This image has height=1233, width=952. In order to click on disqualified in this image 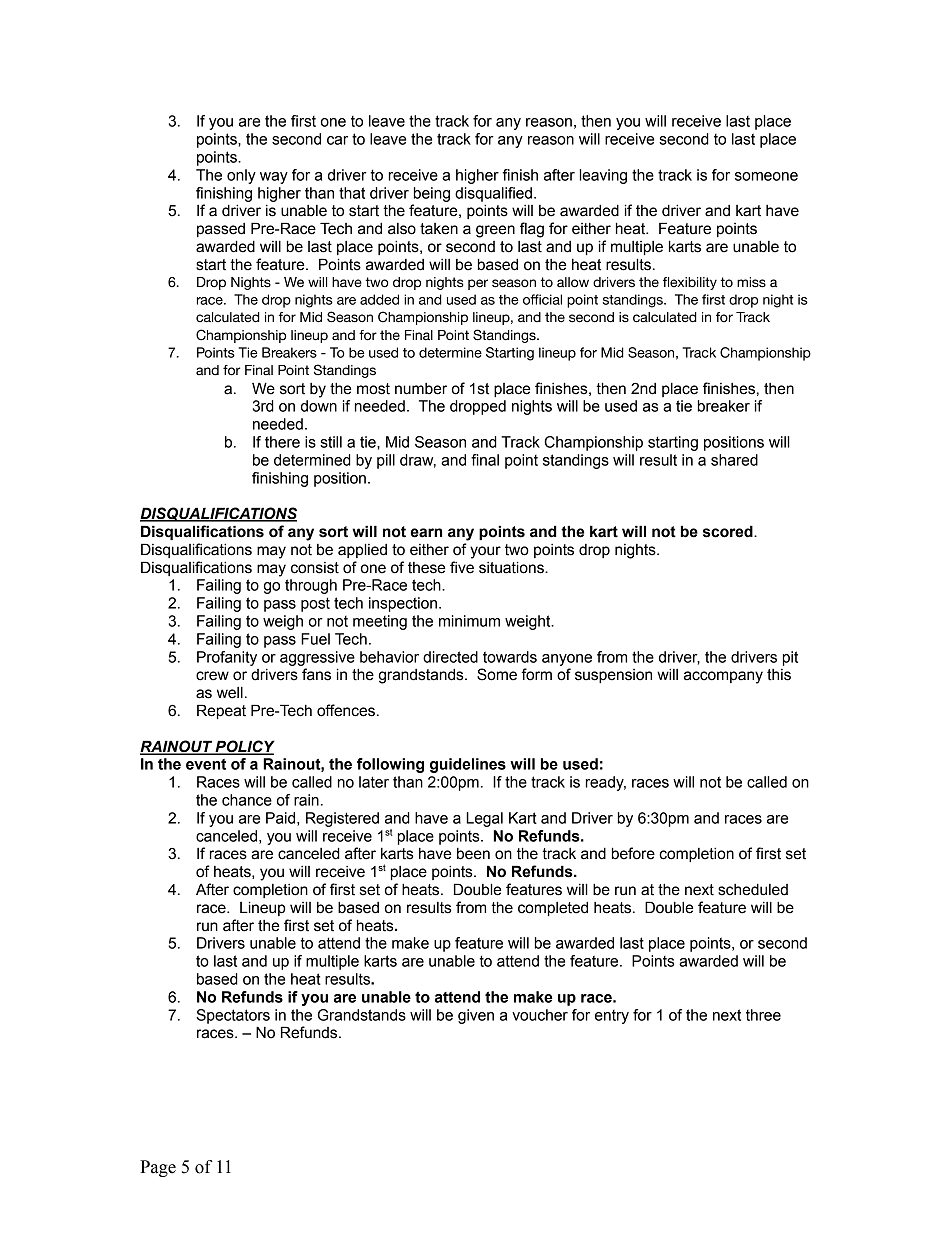, I will do `click(493, 194)`.
